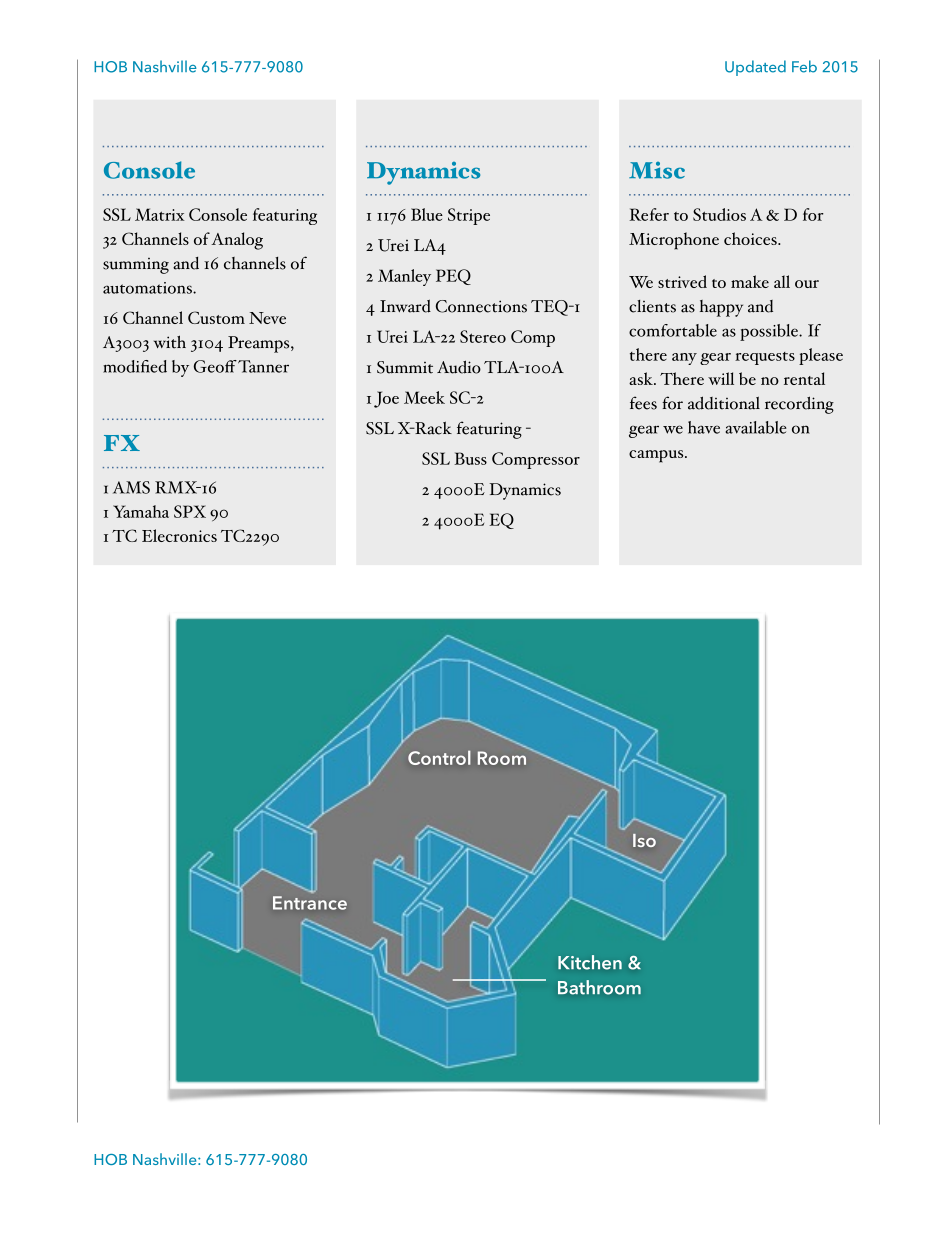  I want to click on Stripe, so click(469, 216).
